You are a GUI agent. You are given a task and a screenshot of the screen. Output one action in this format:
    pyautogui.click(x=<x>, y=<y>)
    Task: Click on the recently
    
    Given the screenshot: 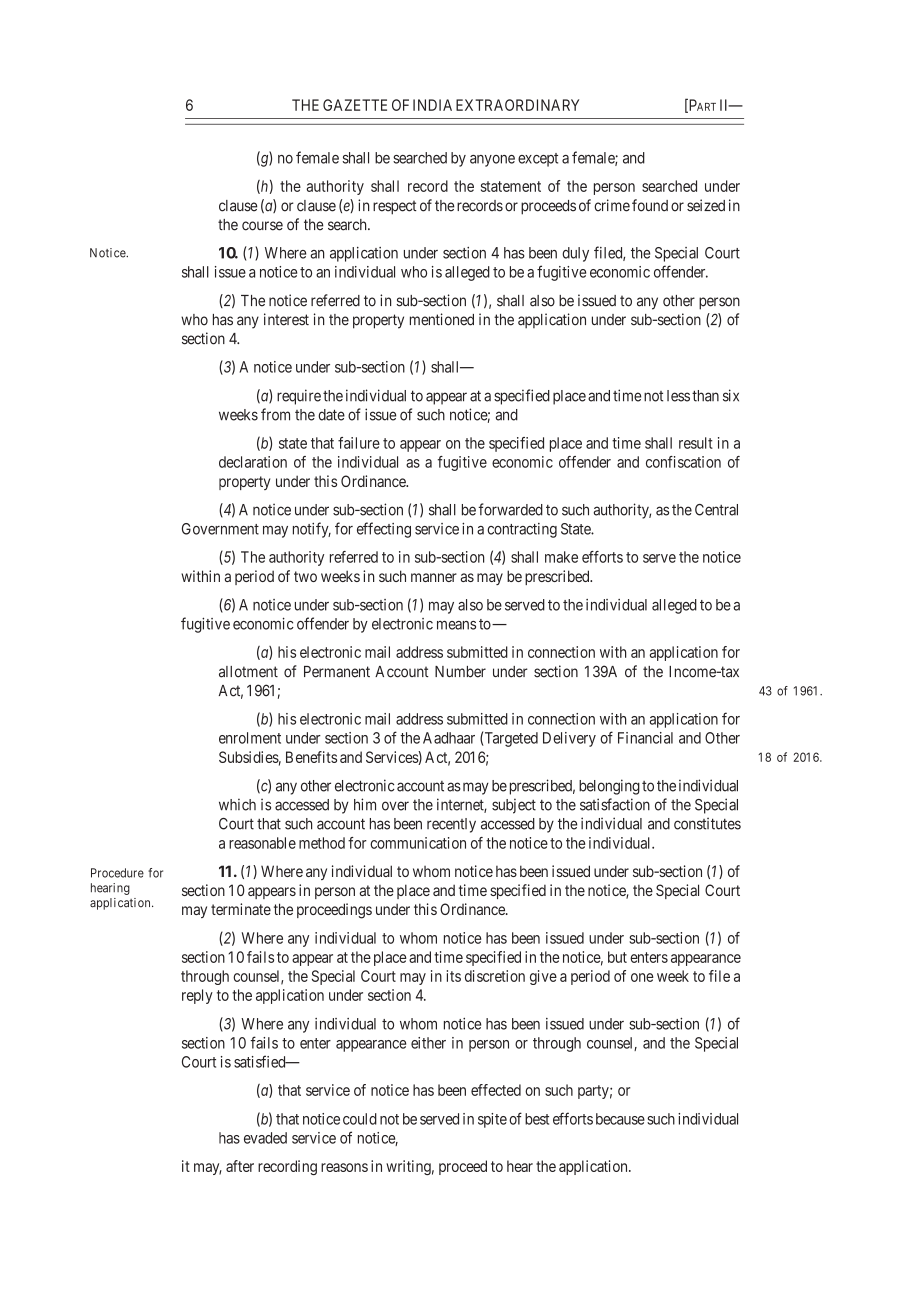 What is the action you would take?
    pyautogui.click(x=451, y=825)
